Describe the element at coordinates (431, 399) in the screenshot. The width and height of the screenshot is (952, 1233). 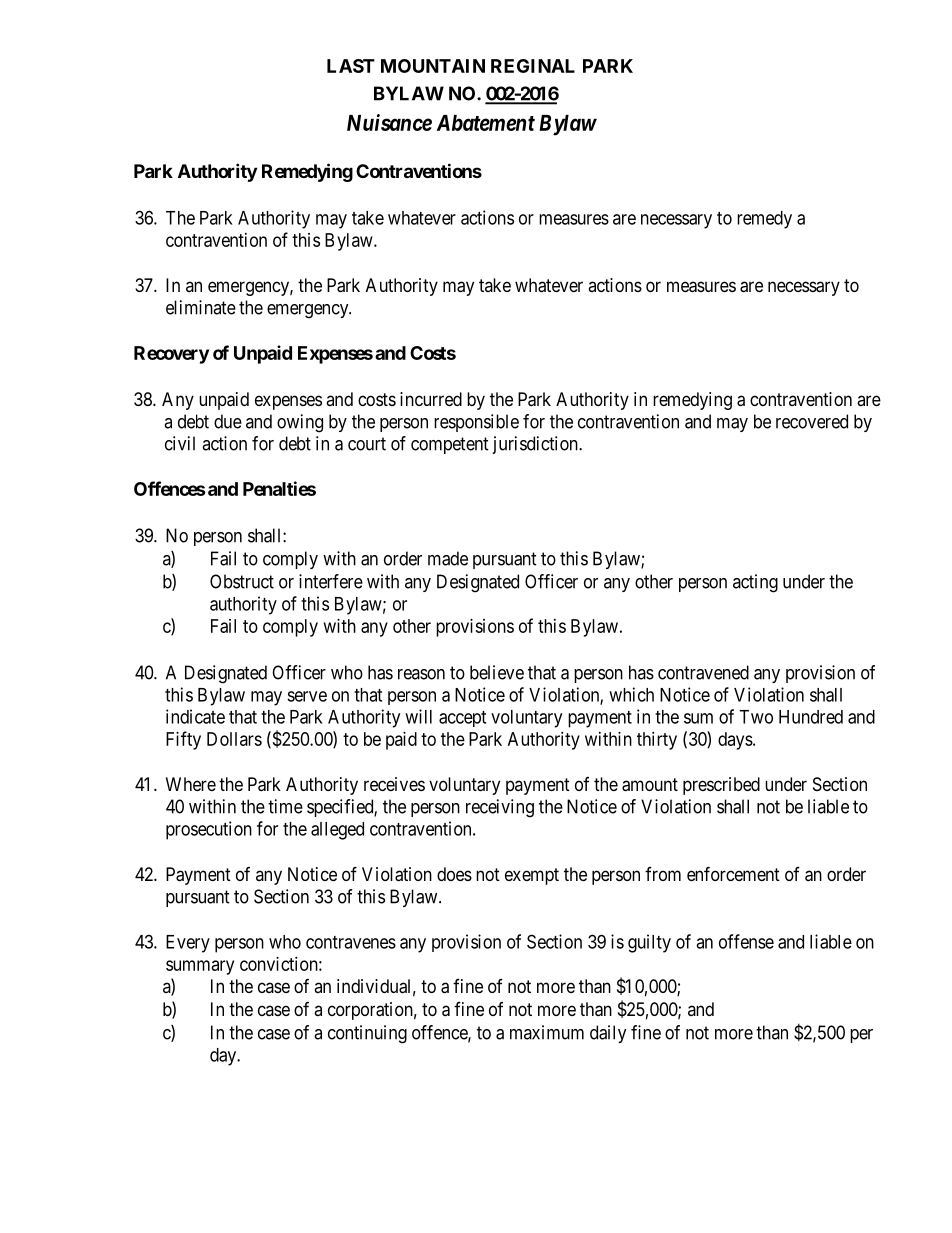
I see `incurred` at that location.
